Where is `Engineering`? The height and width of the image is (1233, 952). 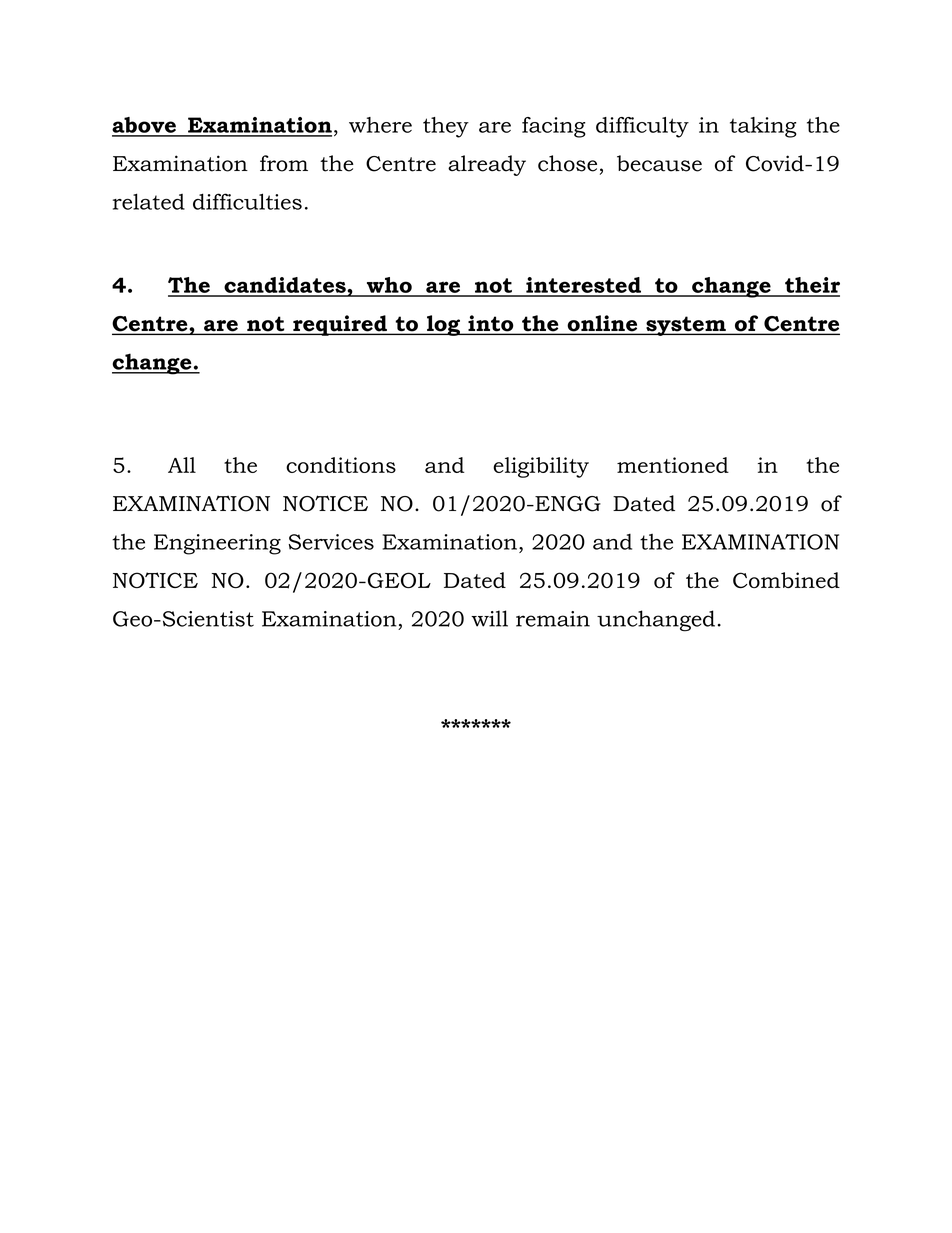
Engineering is located at coordinates (217, 544).
